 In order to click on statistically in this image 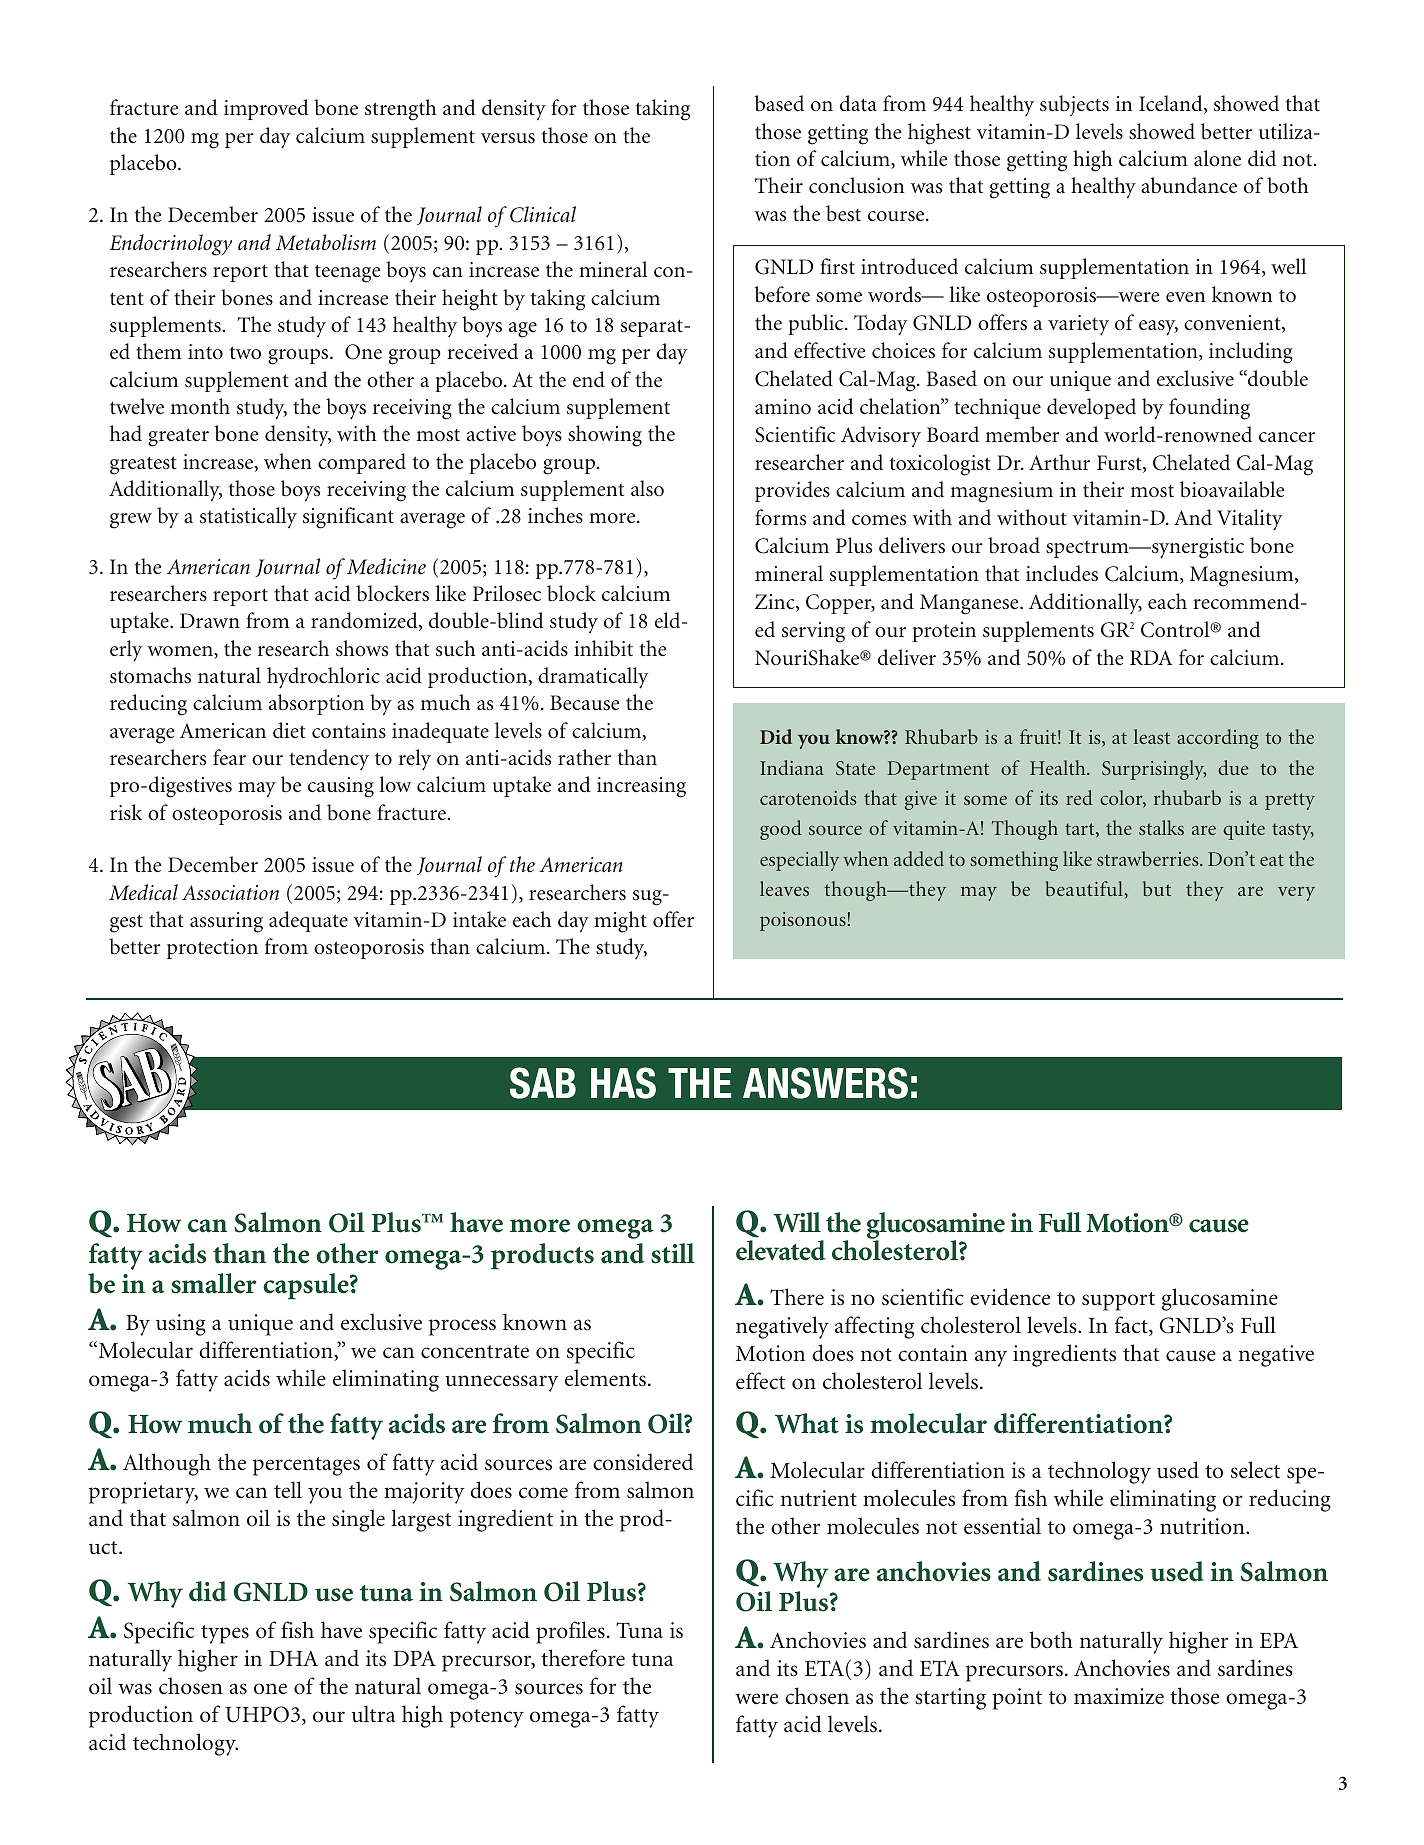, I will do `click(248, 517)`.
